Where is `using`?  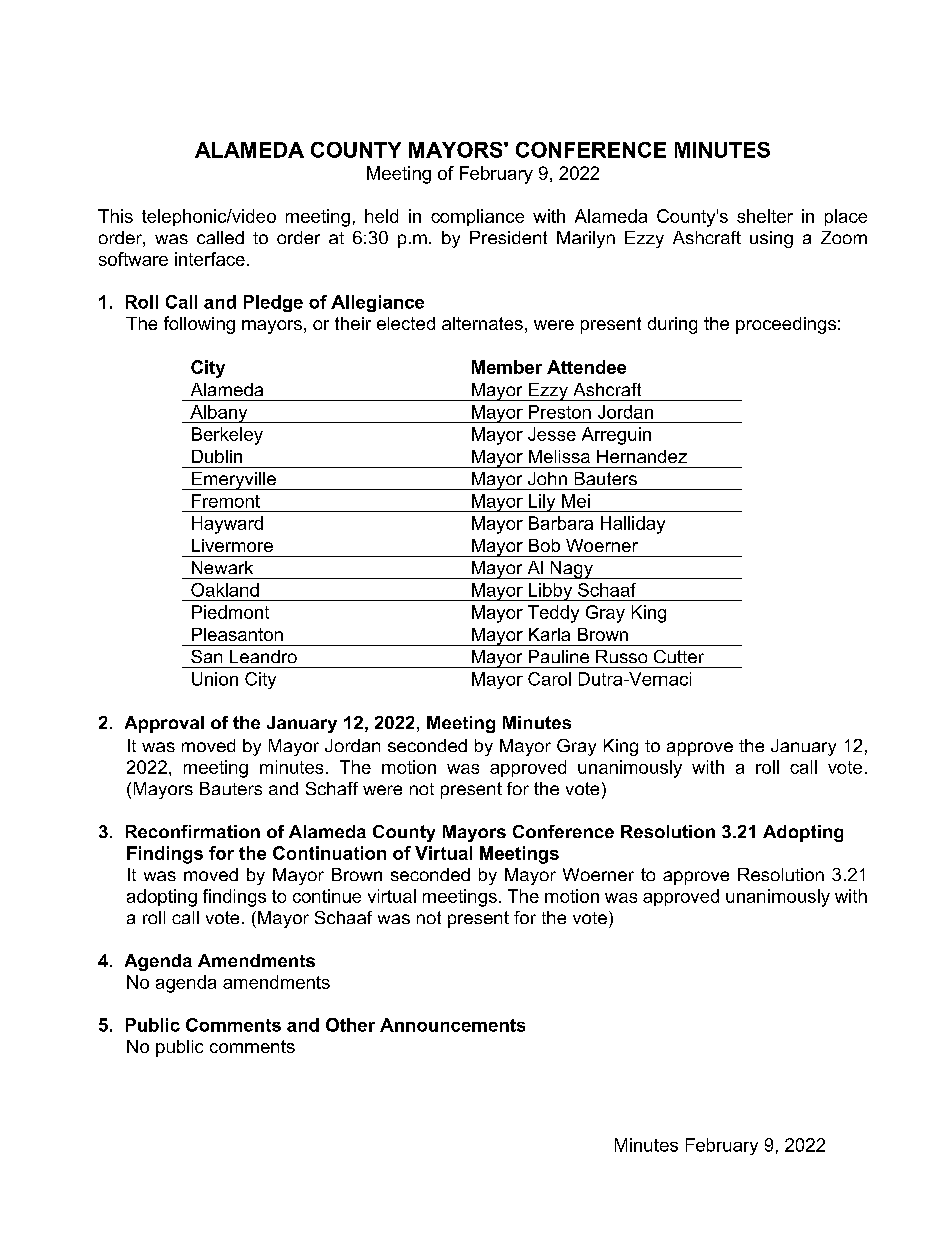
using is located at coordinates (771, 239).
